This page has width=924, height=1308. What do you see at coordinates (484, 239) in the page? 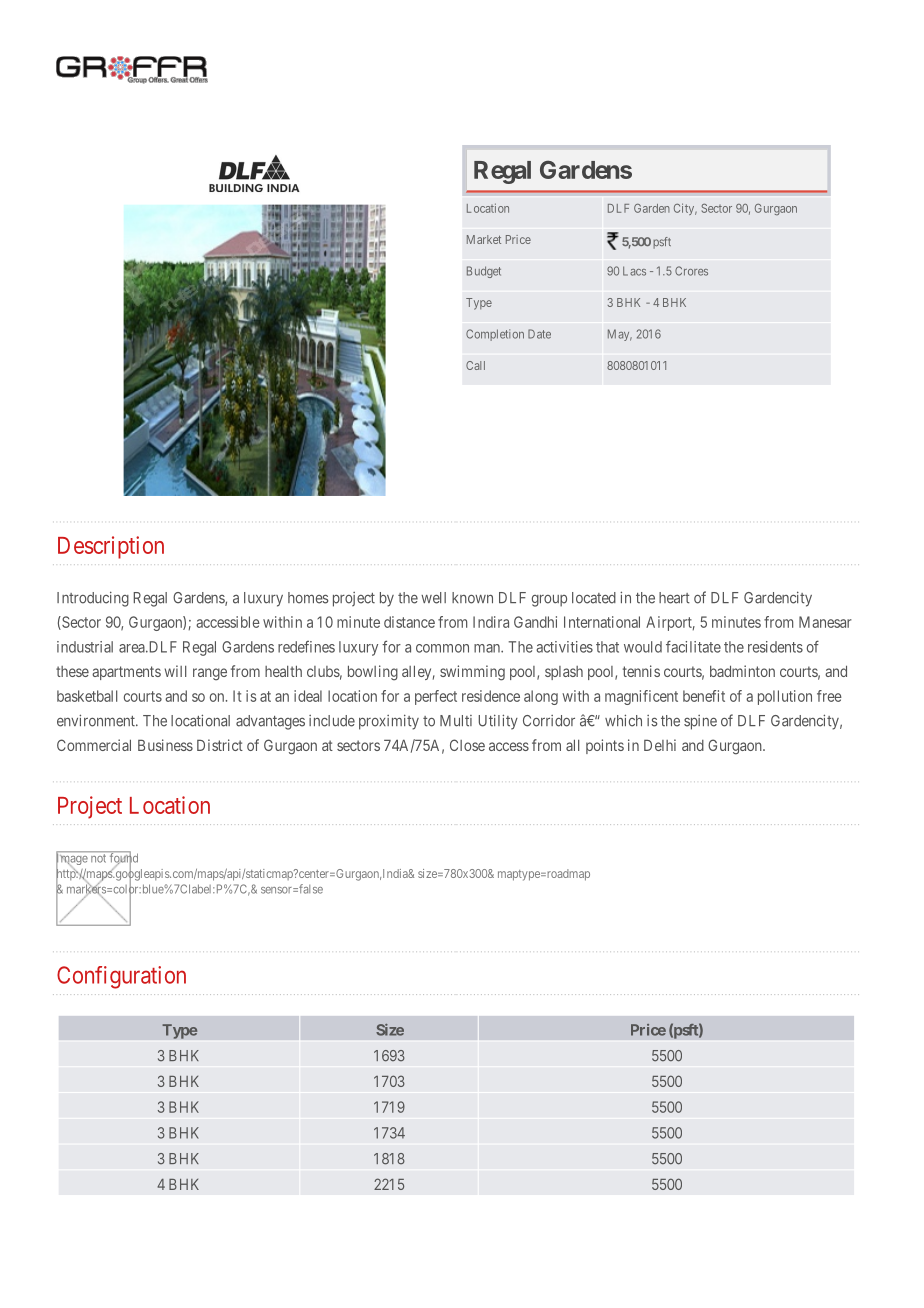
I see `Market` at bounding box center [484, 239].
